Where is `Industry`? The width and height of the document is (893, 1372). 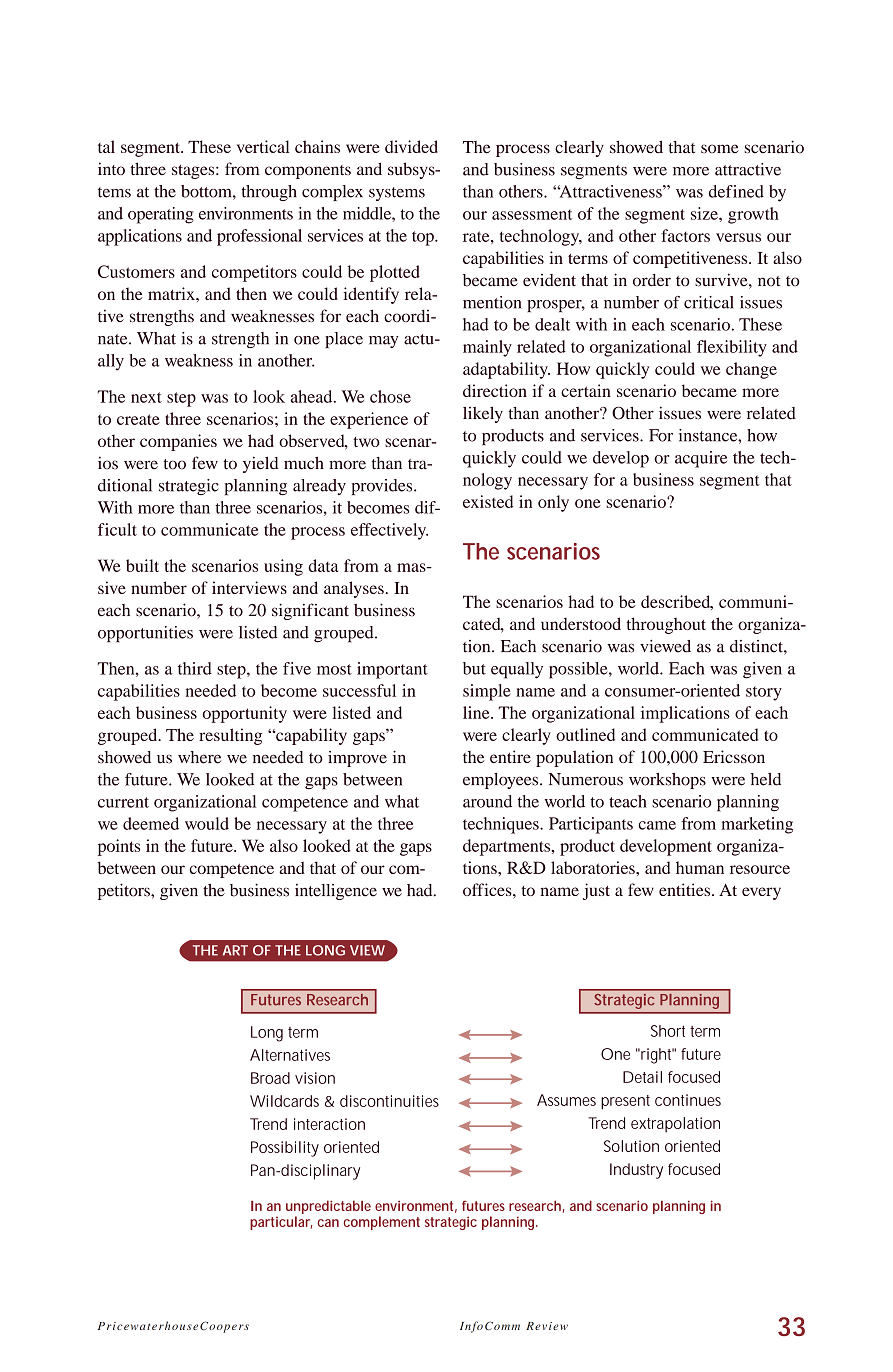
Industry is located at coordinates (636, 1171).
